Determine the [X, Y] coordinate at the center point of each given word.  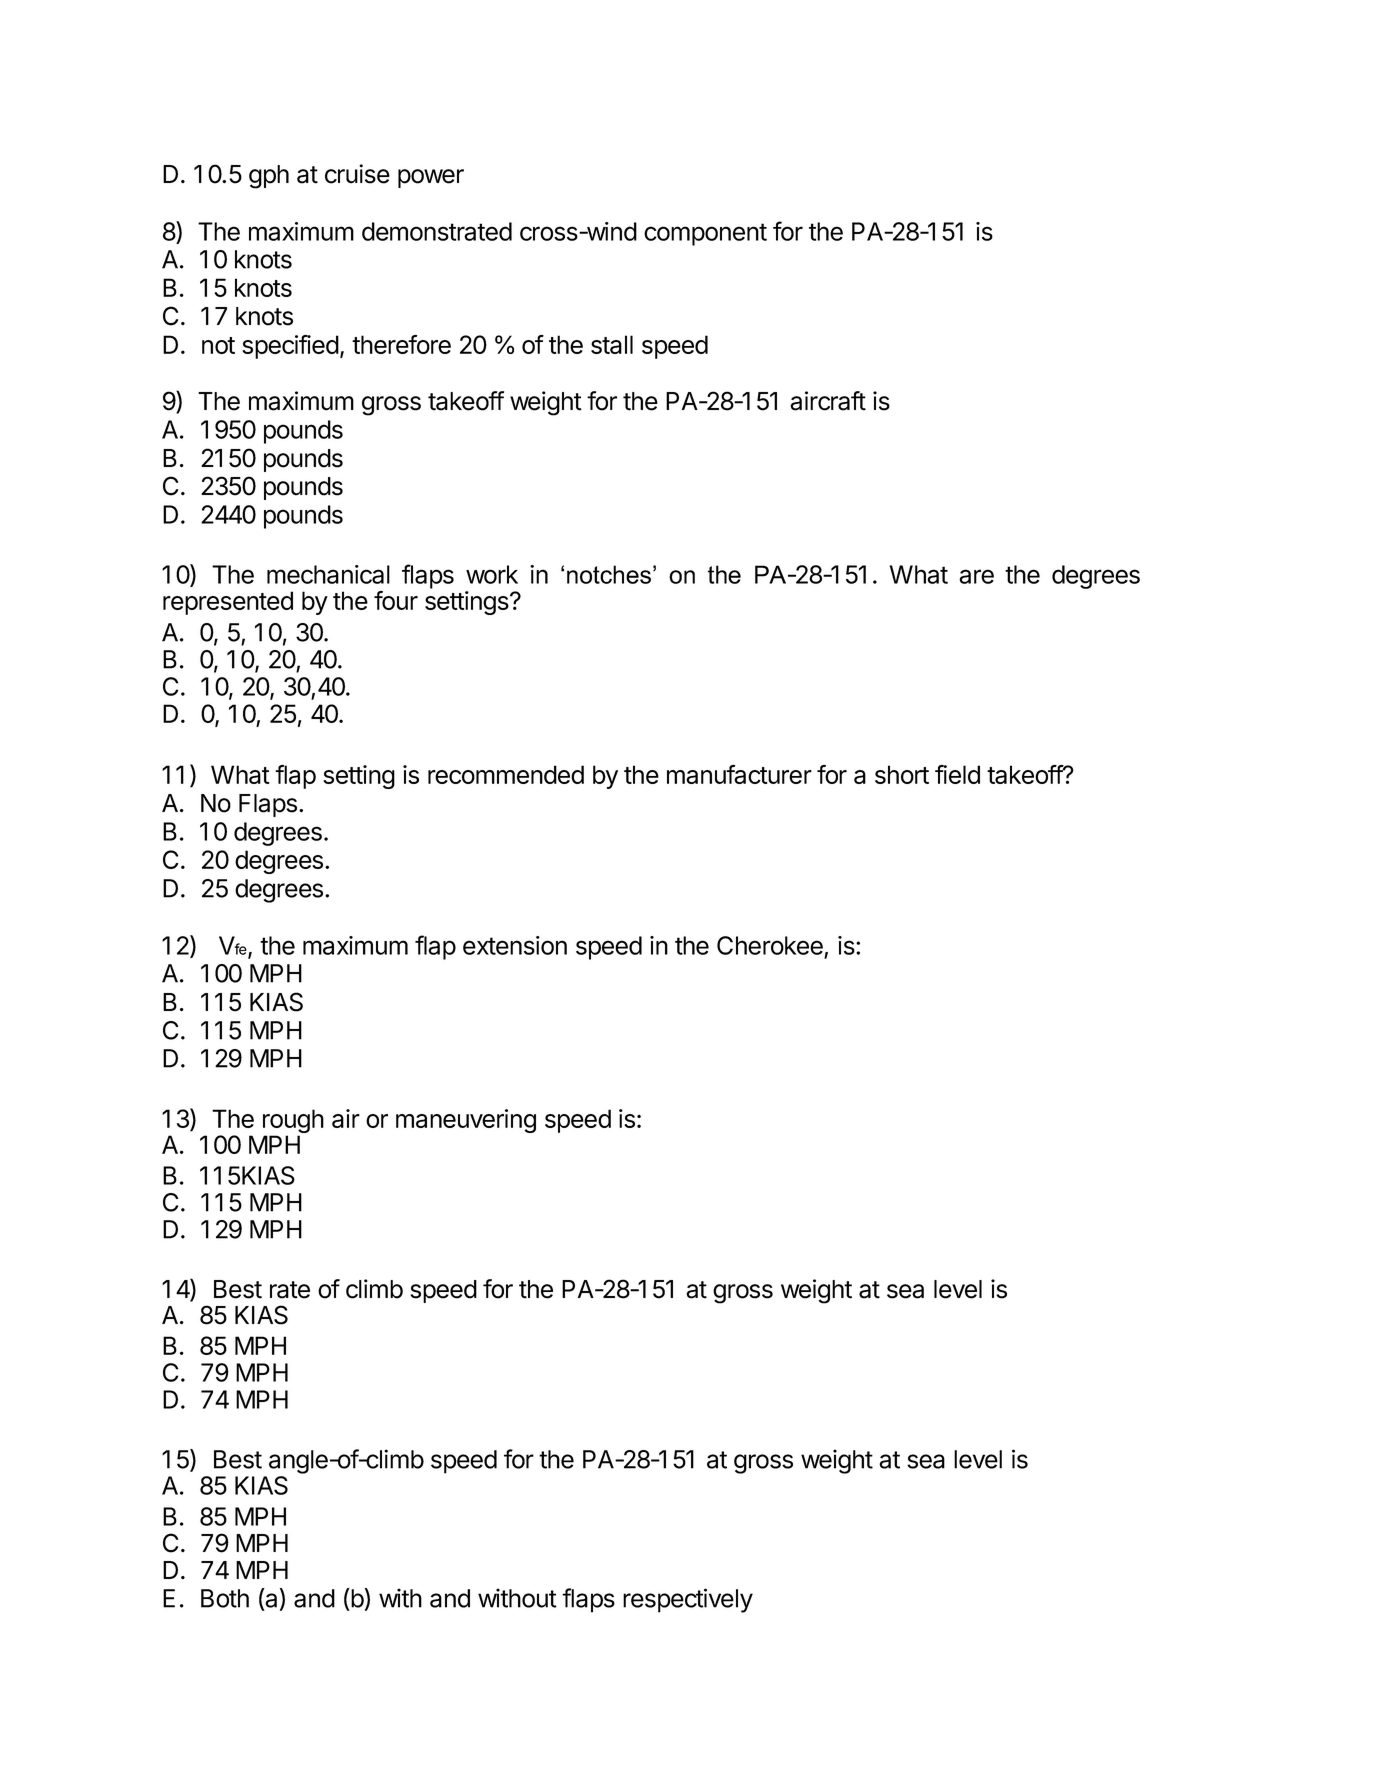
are [976, 576]
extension [515, 945]
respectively [688, 1600]
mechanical [328, 574]
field [957, 774]
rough [293, 1122]
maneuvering [466, 1121]
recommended [506, 774]
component [705, 234]
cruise [357, 174]
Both [225, 1598]
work [492, 574]
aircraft [828, 401]
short [902, 774]
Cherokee [770, 945]
